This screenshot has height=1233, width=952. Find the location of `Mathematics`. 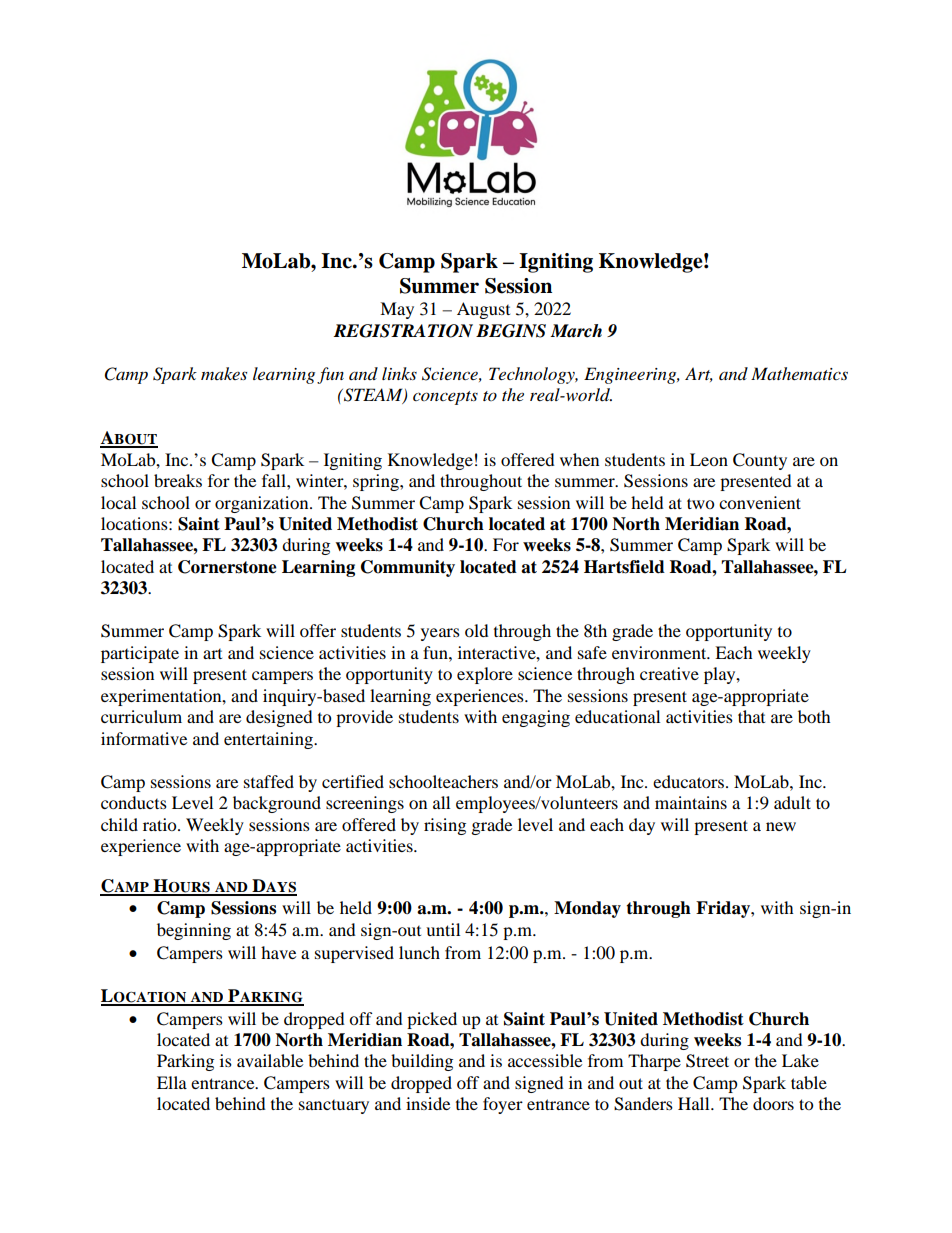

Mathematics is located at coordinates (799, 373).
